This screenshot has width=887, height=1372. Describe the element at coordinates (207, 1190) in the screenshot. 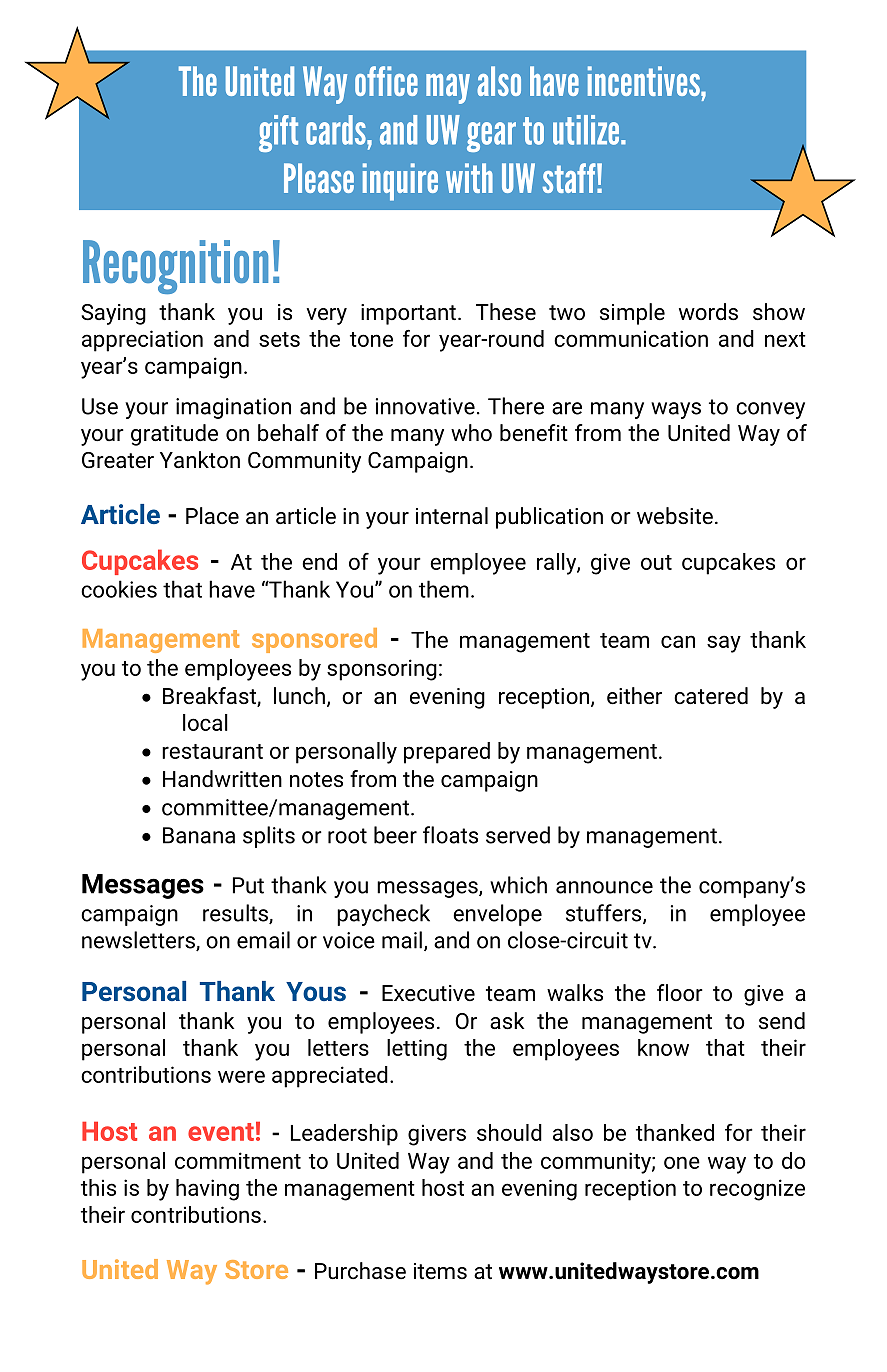

I see `having` at that location.
